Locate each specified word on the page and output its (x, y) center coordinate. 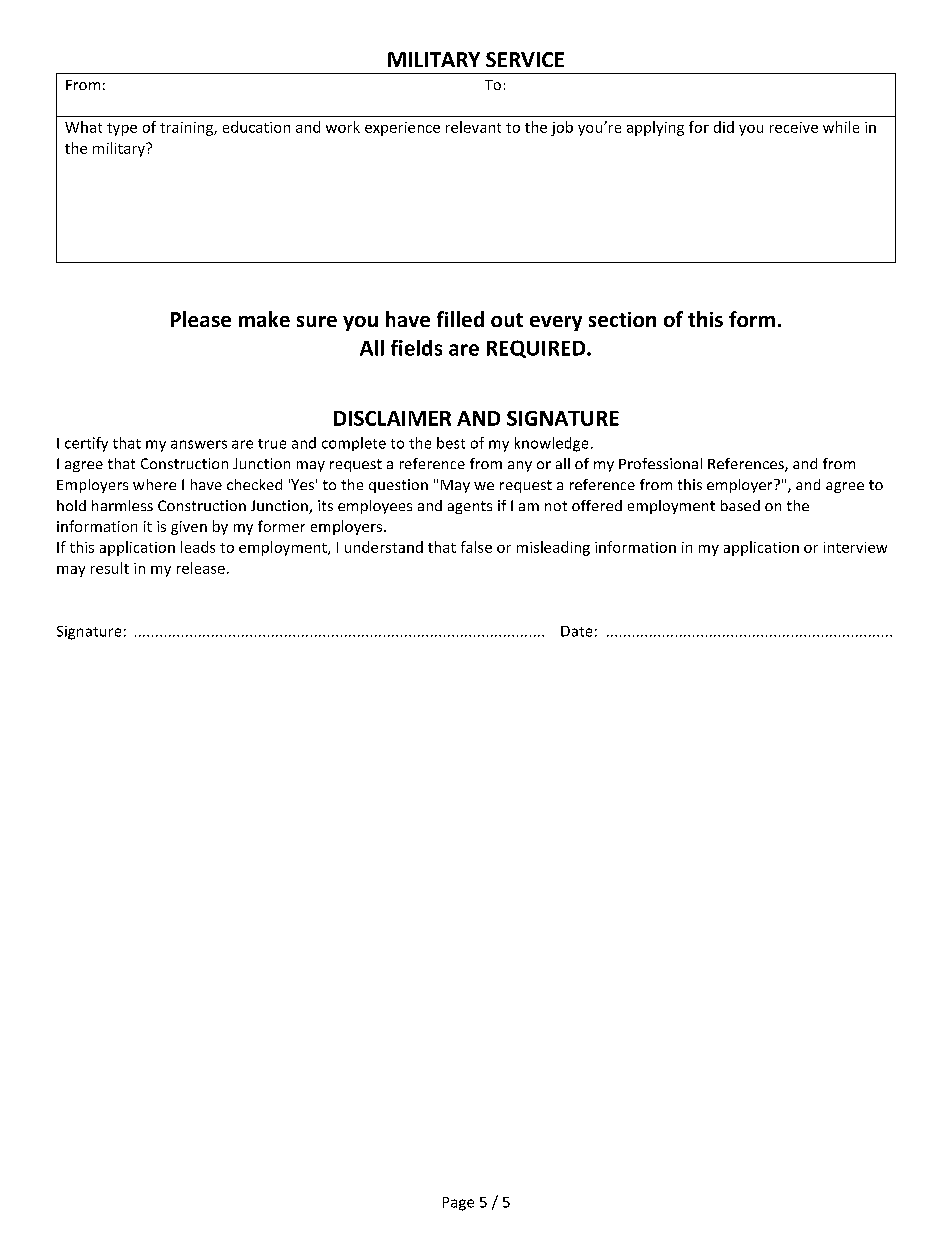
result (110, 568)
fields (416, 348)
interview (855, 547)
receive (794, 127)
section (622, 319)
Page (458, 1204)
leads (198, 547)
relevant (473, 127)
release (201, 568)
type (122, 129)
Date (576, 631)
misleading (553, 548)
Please (201, 319)
